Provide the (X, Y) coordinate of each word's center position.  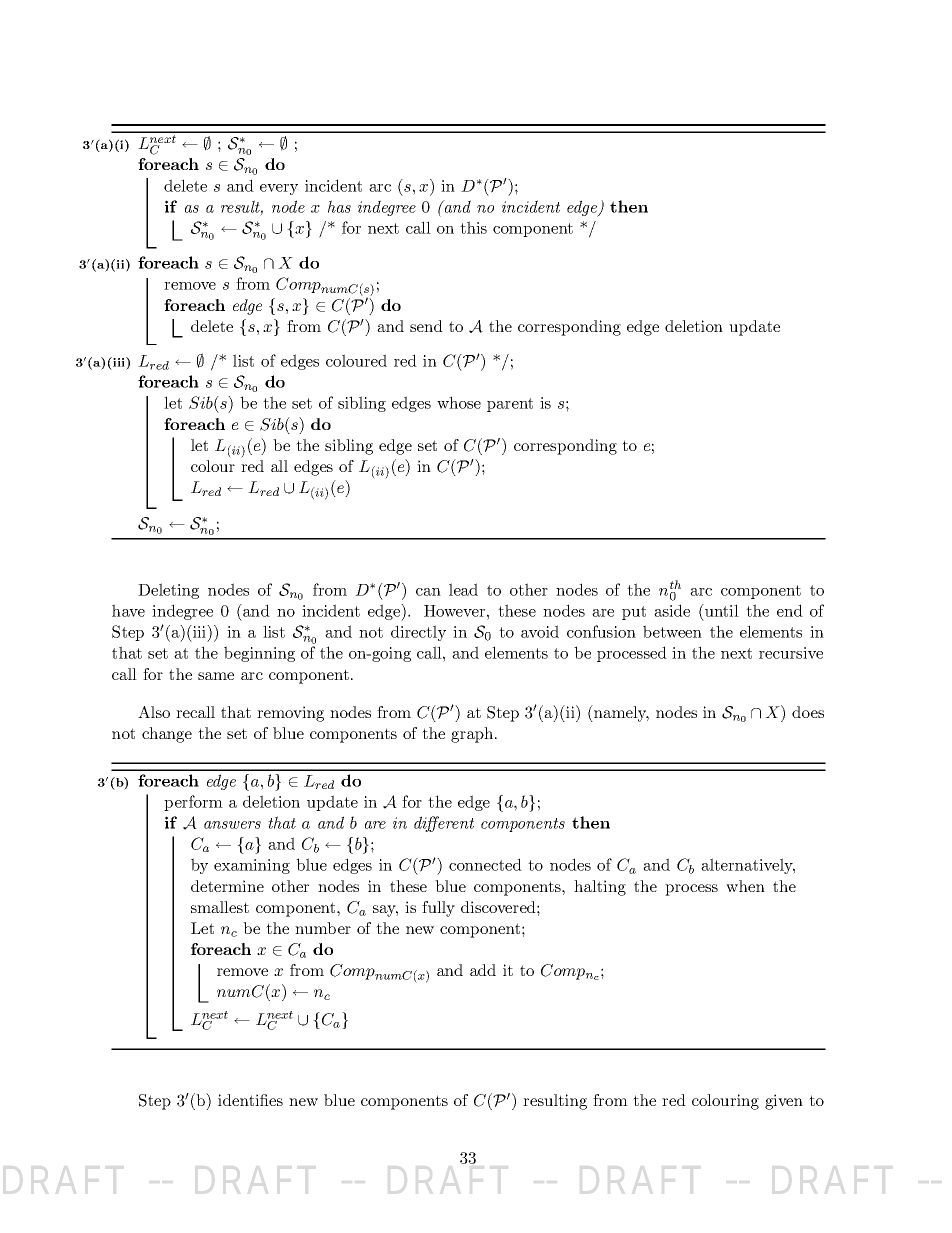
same (216, 676)
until (721, 610)
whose (459, 402)
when (745, 886)
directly (418, 633)
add (483, 970)
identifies (250, 1100)
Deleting (168, 591)
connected (485, 864)
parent (510, 405)
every (279, 189)
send (426, 326)
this (473, 227)
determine (227, 886)
